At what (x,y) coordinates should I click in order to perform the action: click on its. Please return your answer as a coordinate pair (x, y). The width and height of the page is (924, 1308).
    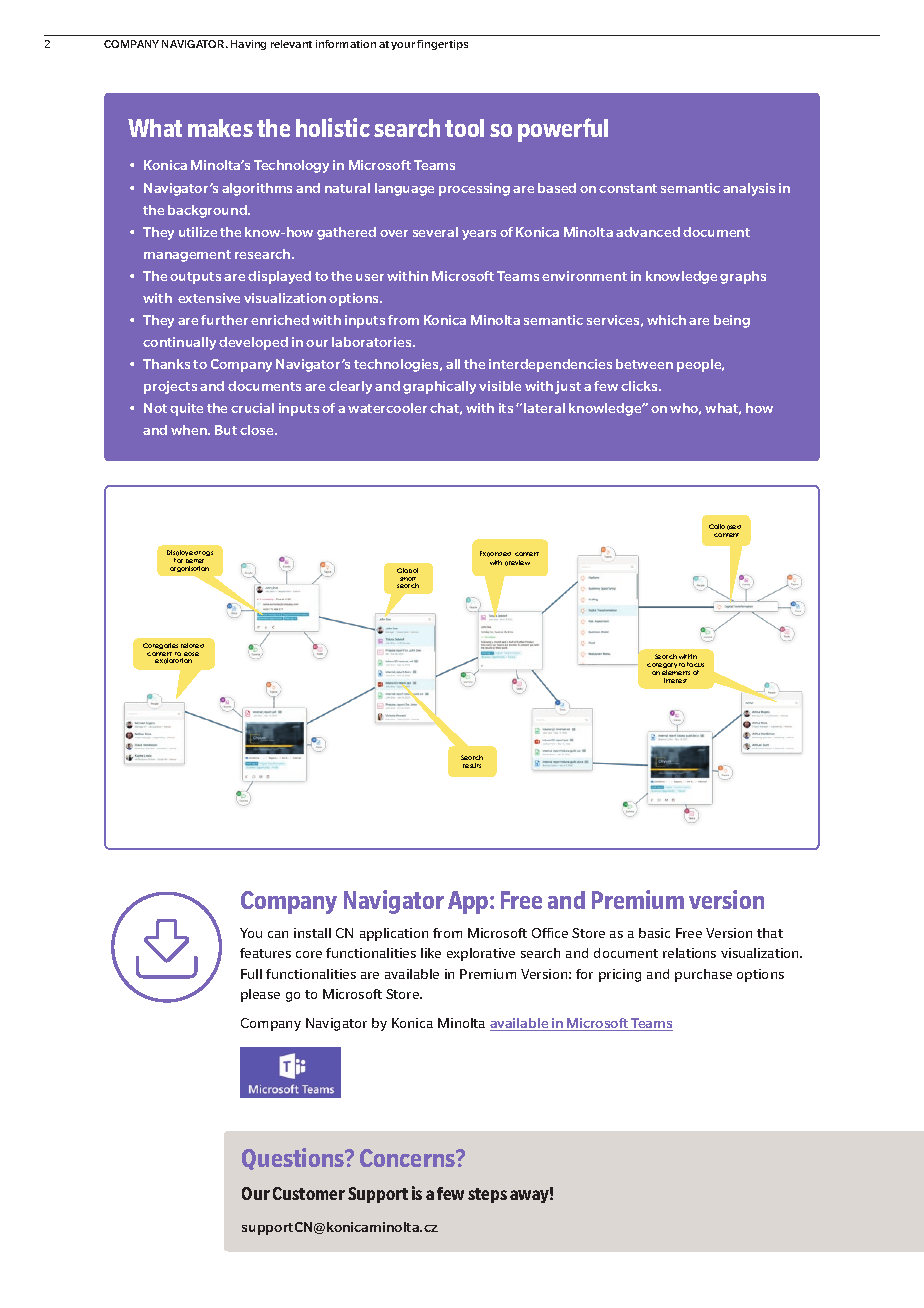
    Looking at the image, I should click on (506, 408).
